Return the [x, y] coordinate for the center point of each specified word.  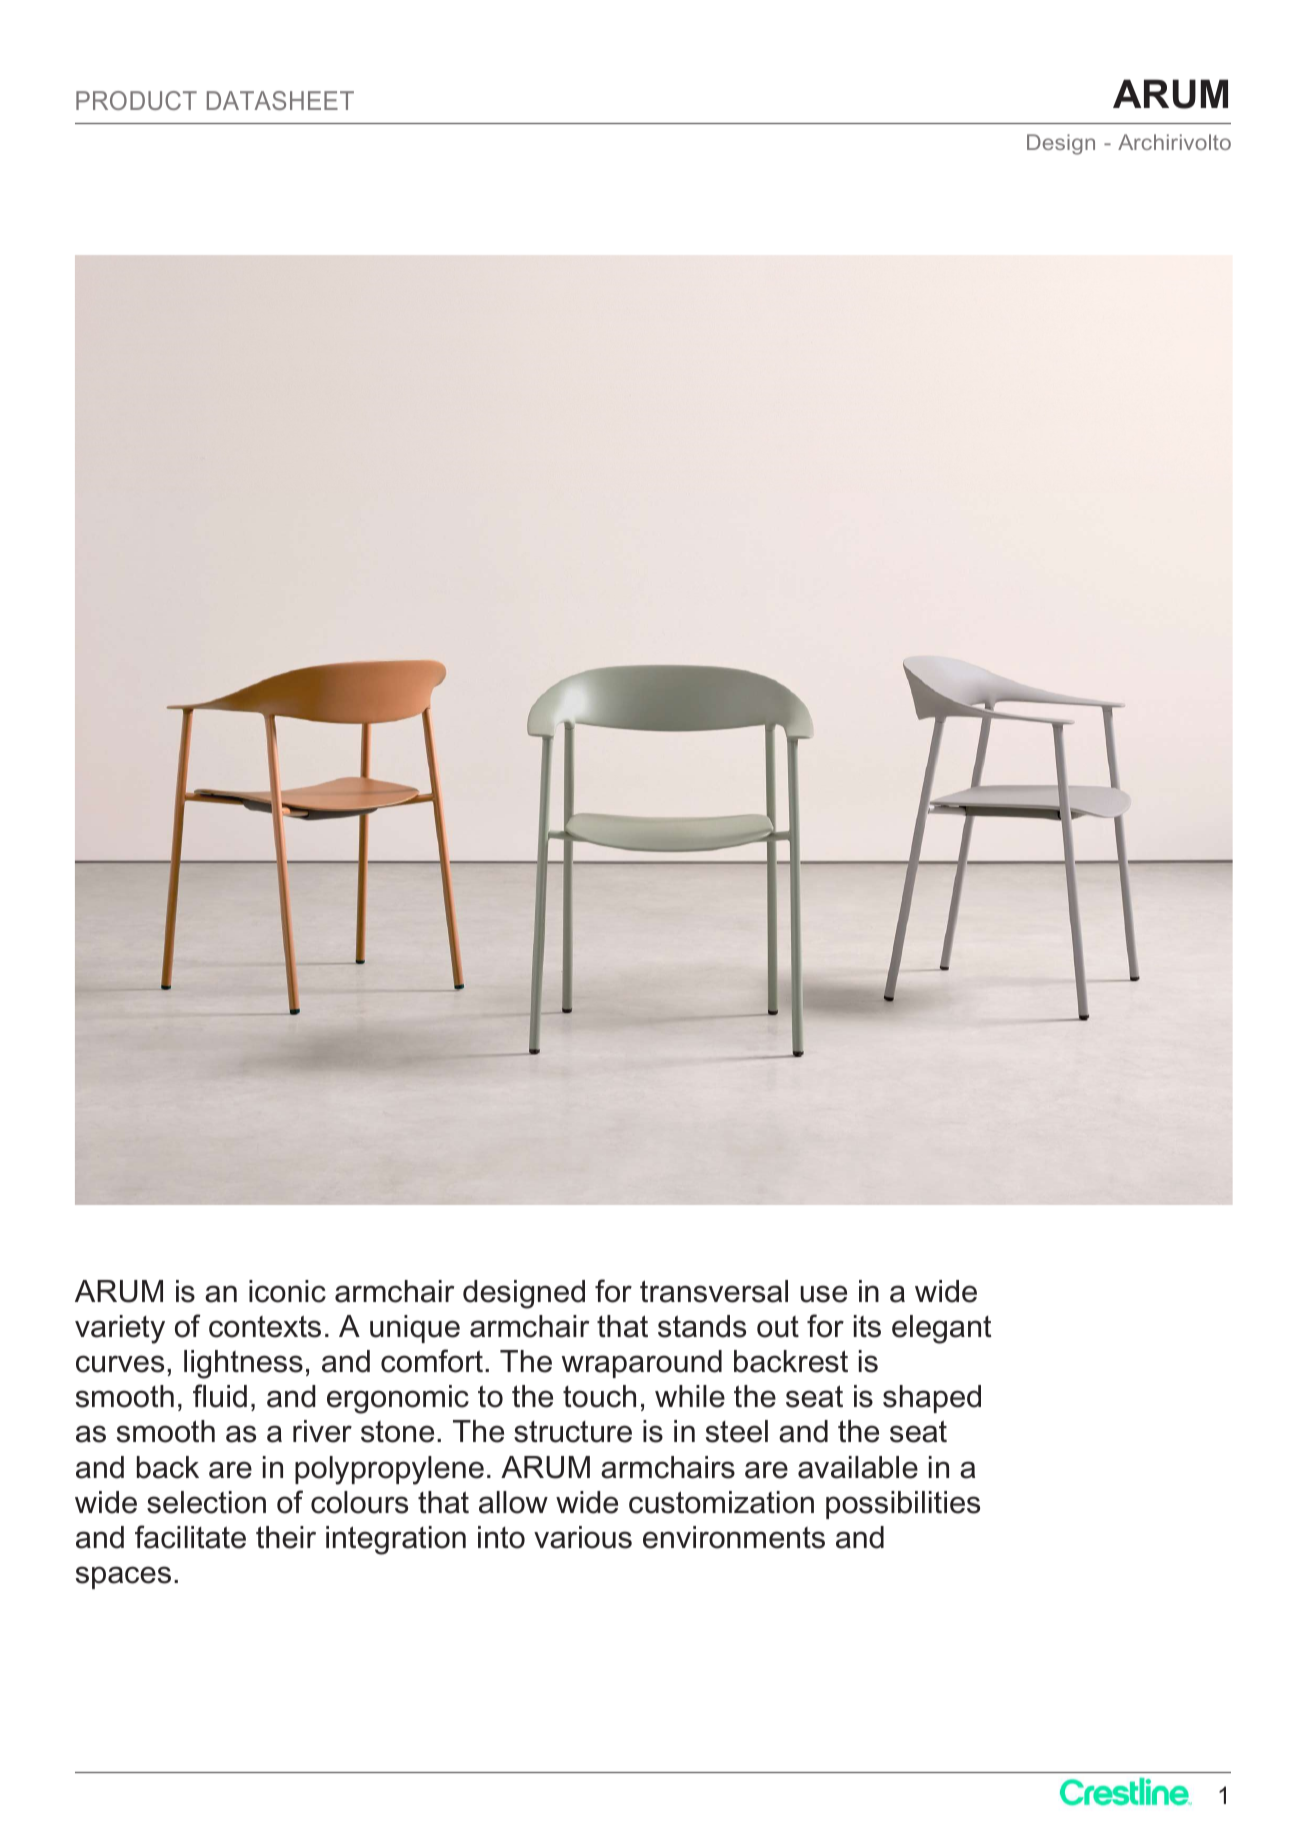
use [823, 1294]
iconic [287, 1291]
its [867, 1326]
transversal [714, 1291]
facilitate [190, 1537]
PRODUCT [136, 100]
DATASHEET [280, 100]
